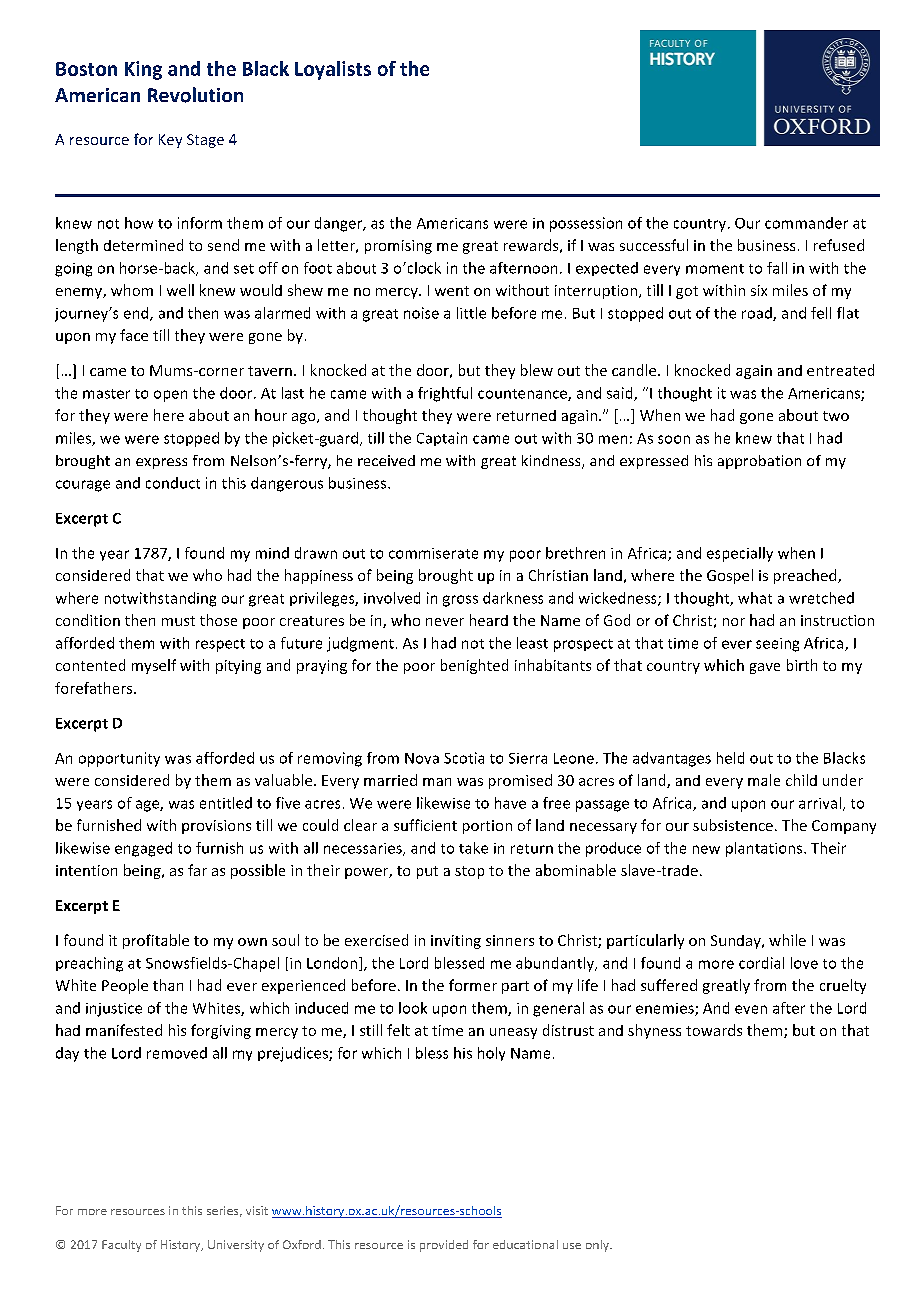 The image size is (924, 1308). I want to click on take, so click(473, 848).
